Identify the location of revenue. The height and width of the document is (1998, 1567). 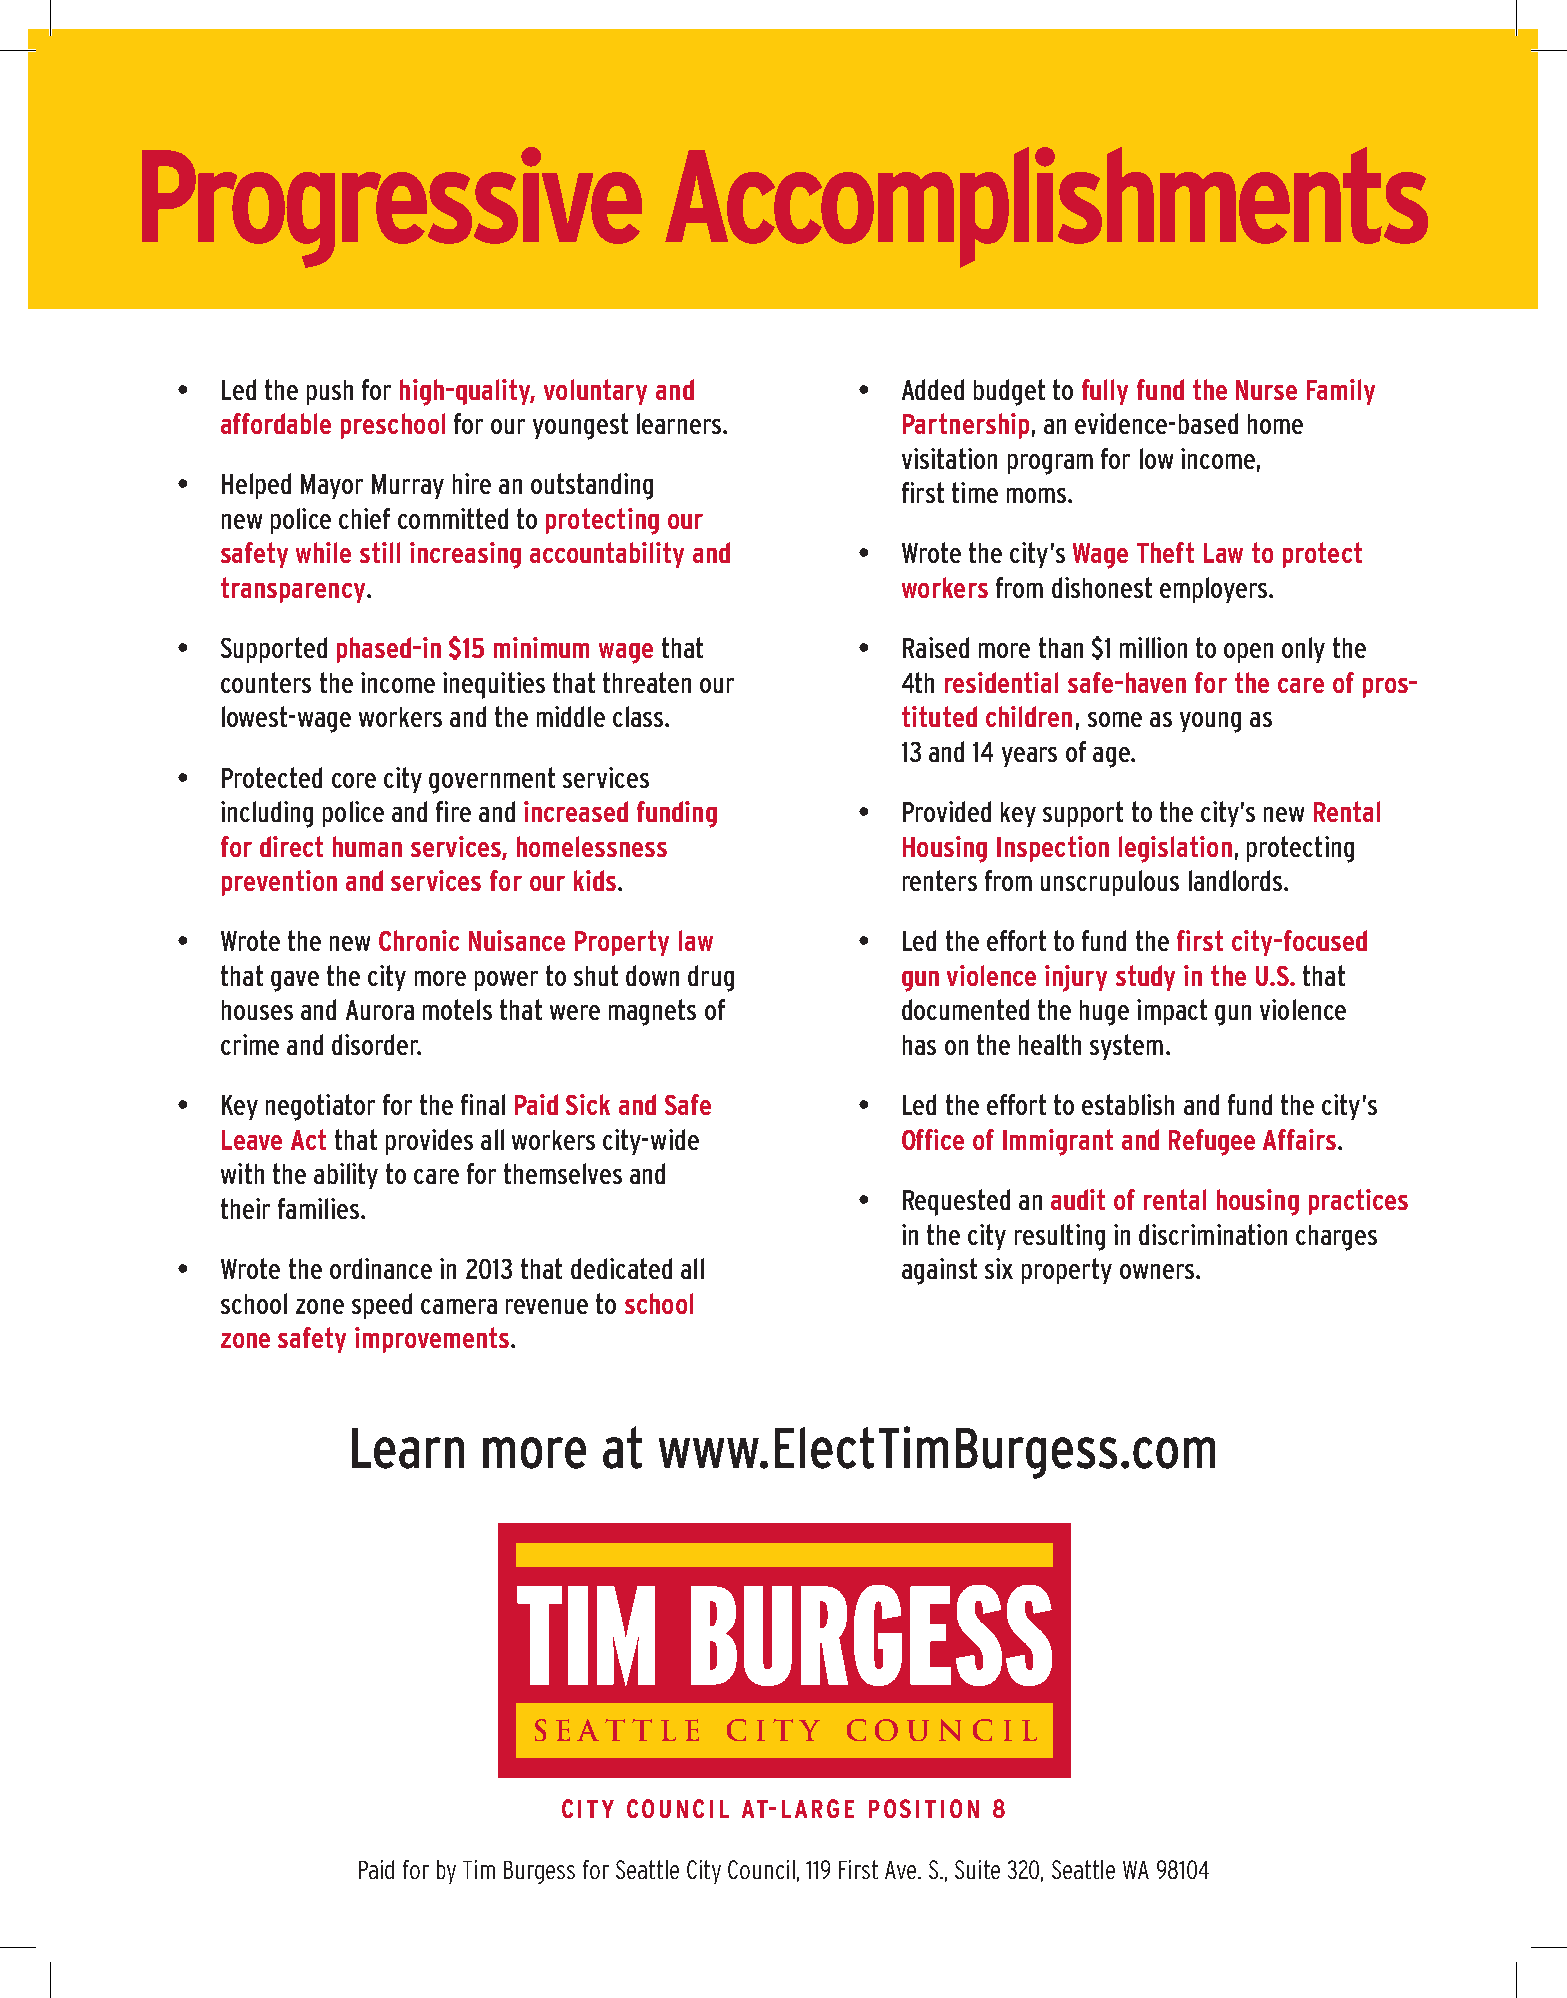
(547, 1306).
